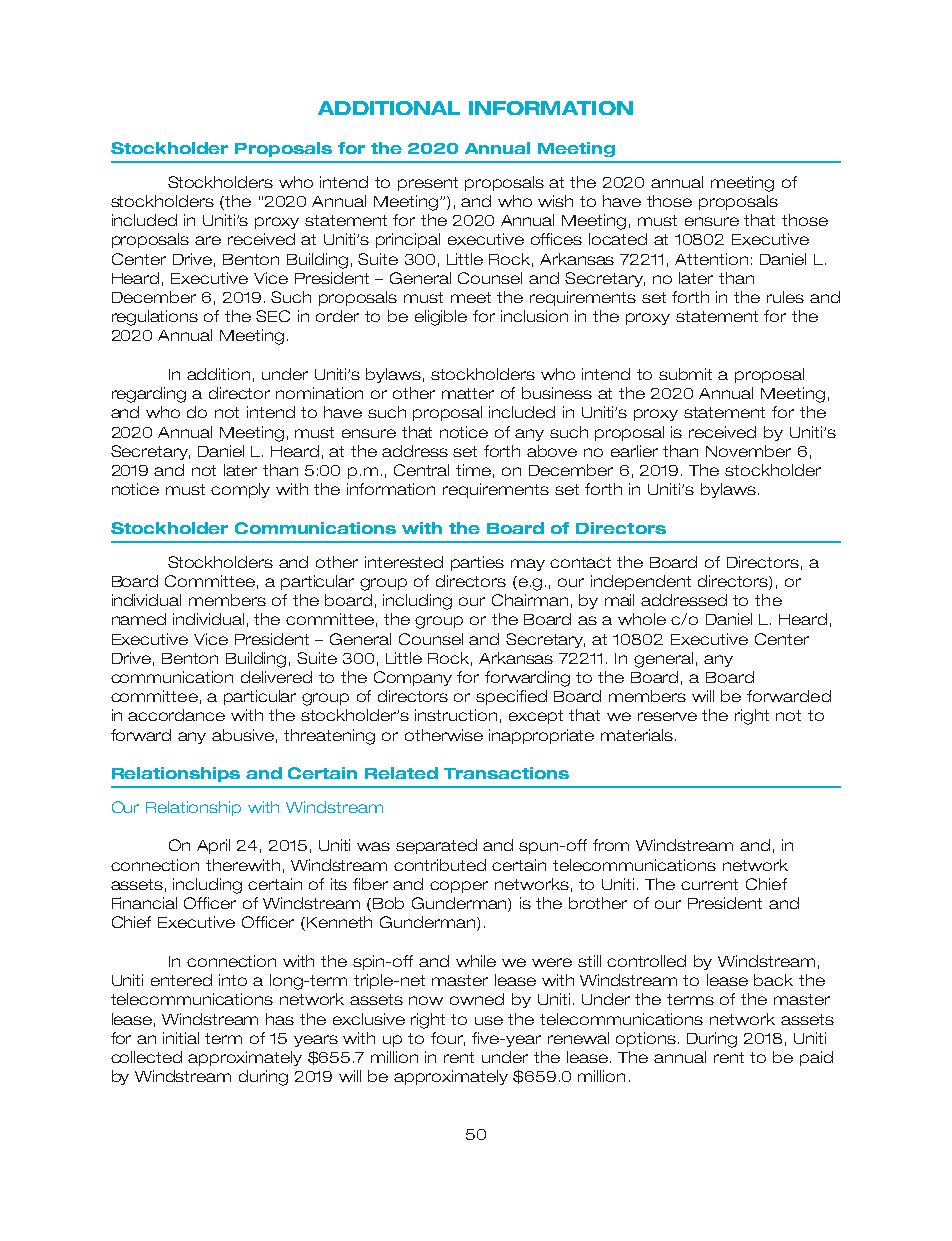 Image resolution: width=952 pixels, height=1241 pixels. Describe the element at coordinates (642, 619) in the screenshot. I see `whole` at that location.
